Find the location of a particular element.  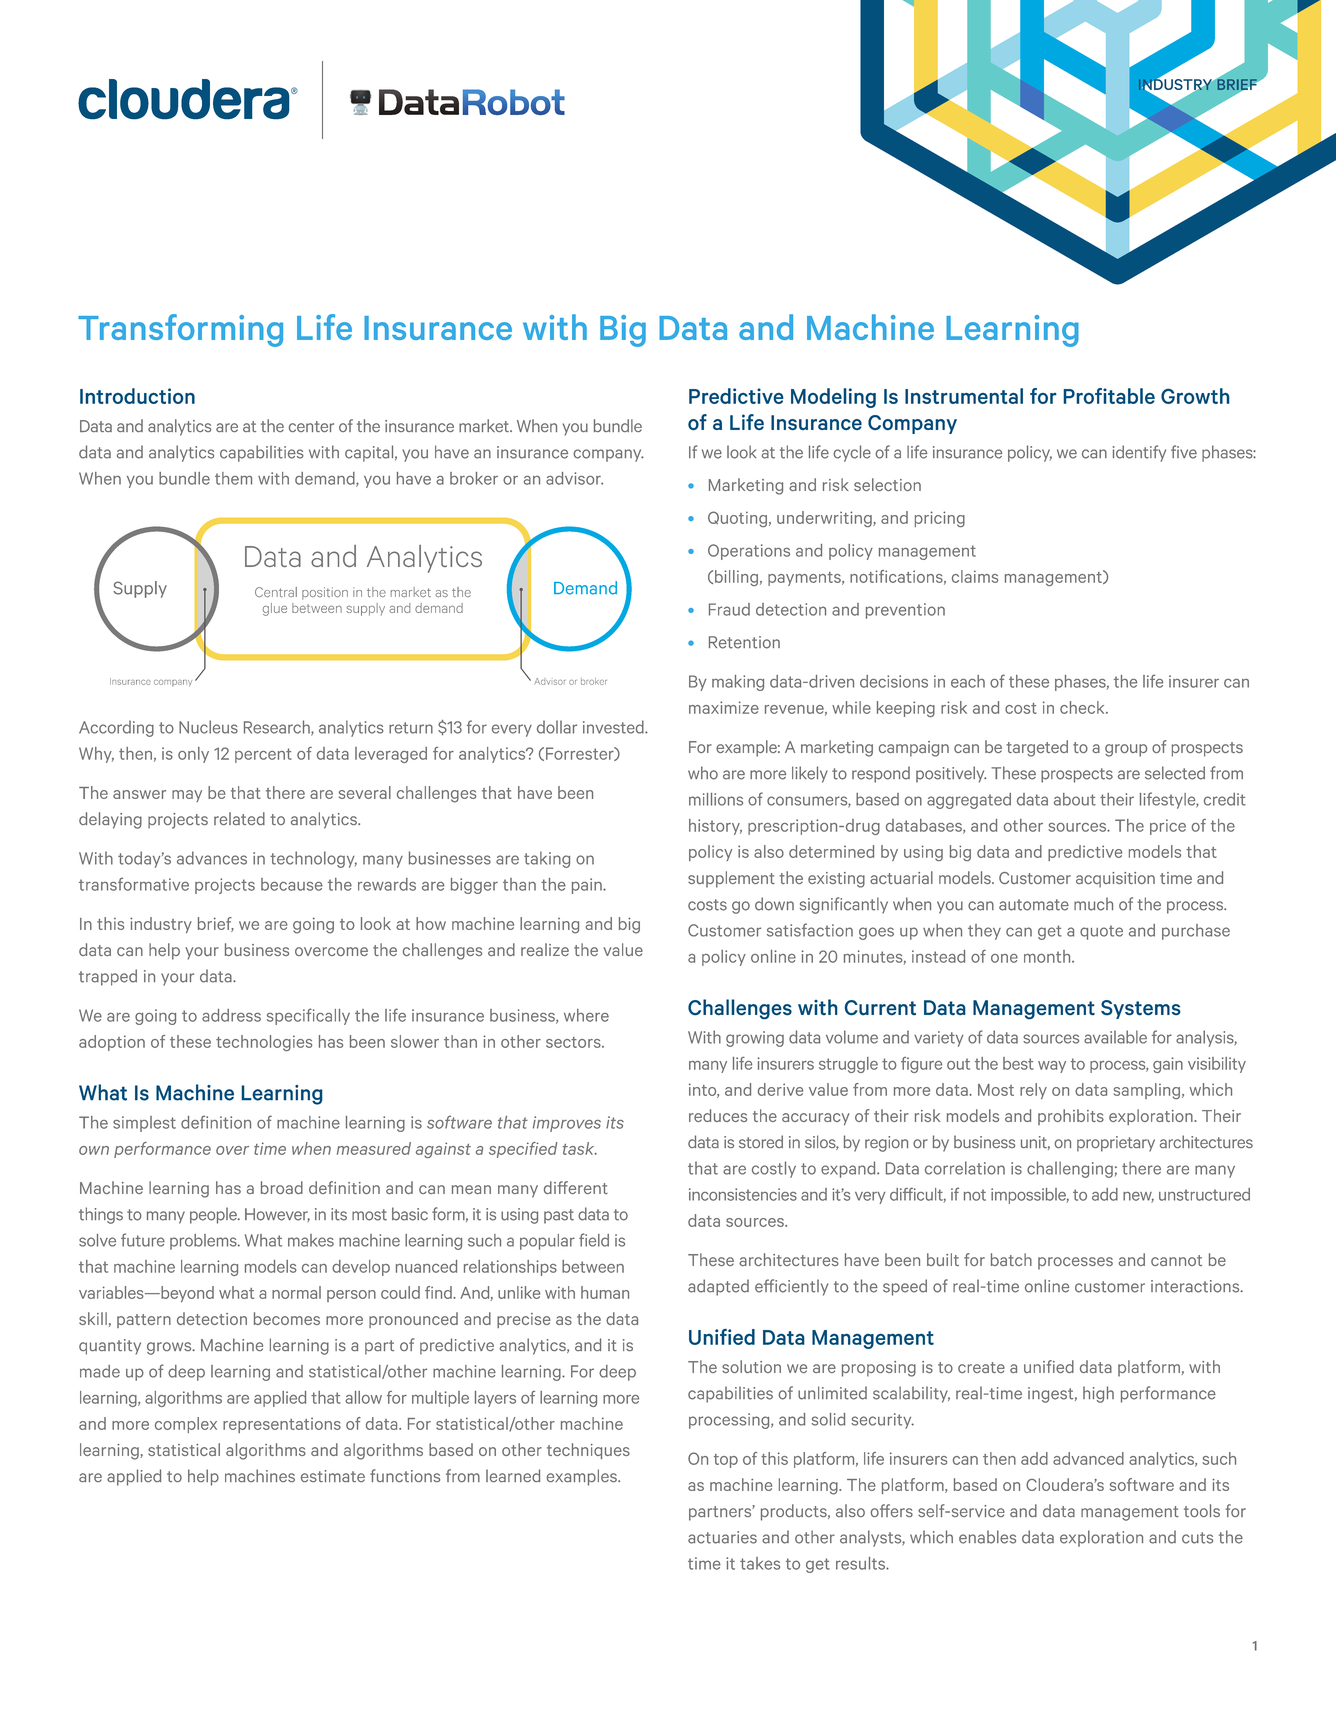

challenging is located at coordinates (1070, 1169).
